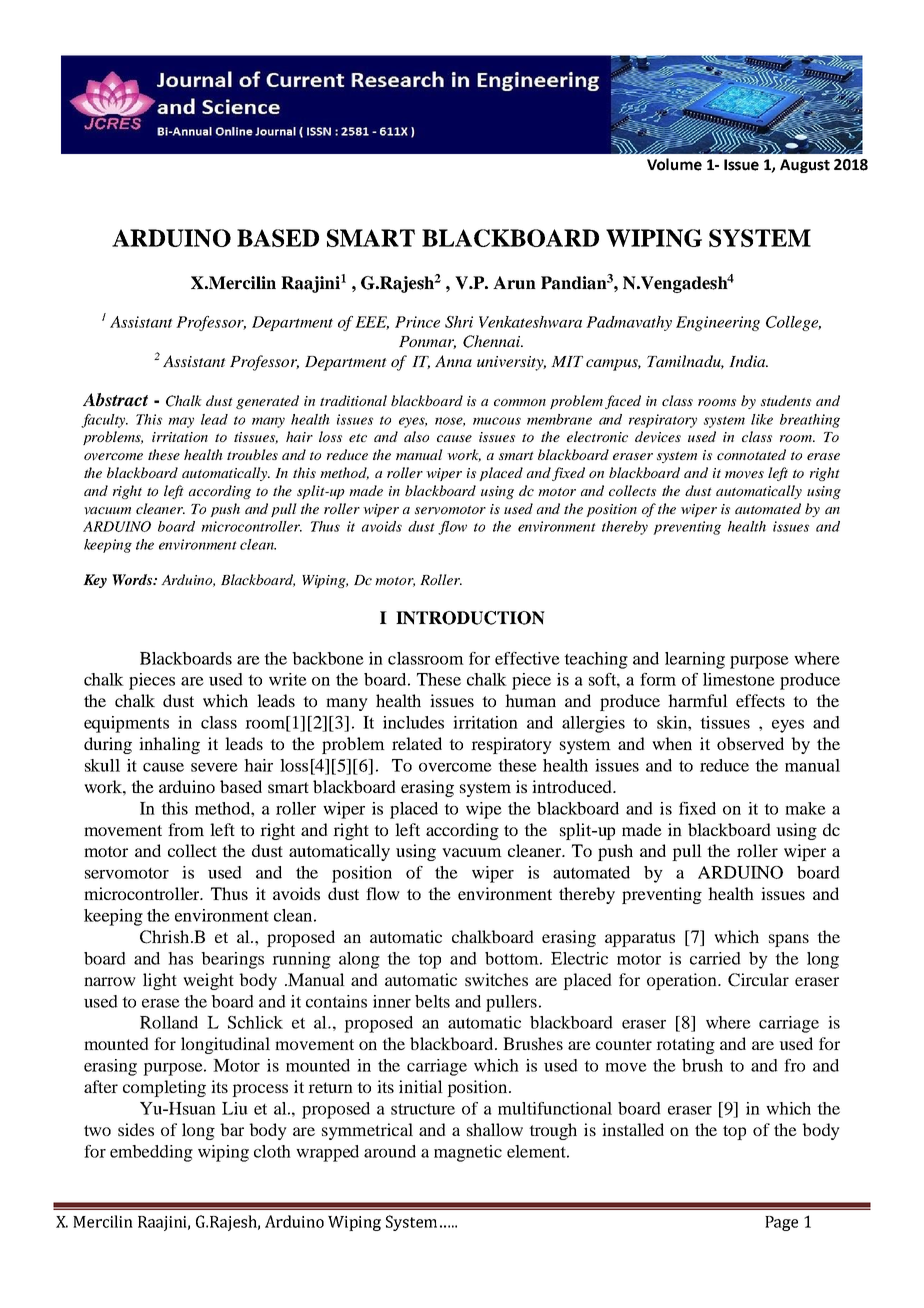 The image size is (924, 1308). I want to click on embedding, so click(151, 1153).
